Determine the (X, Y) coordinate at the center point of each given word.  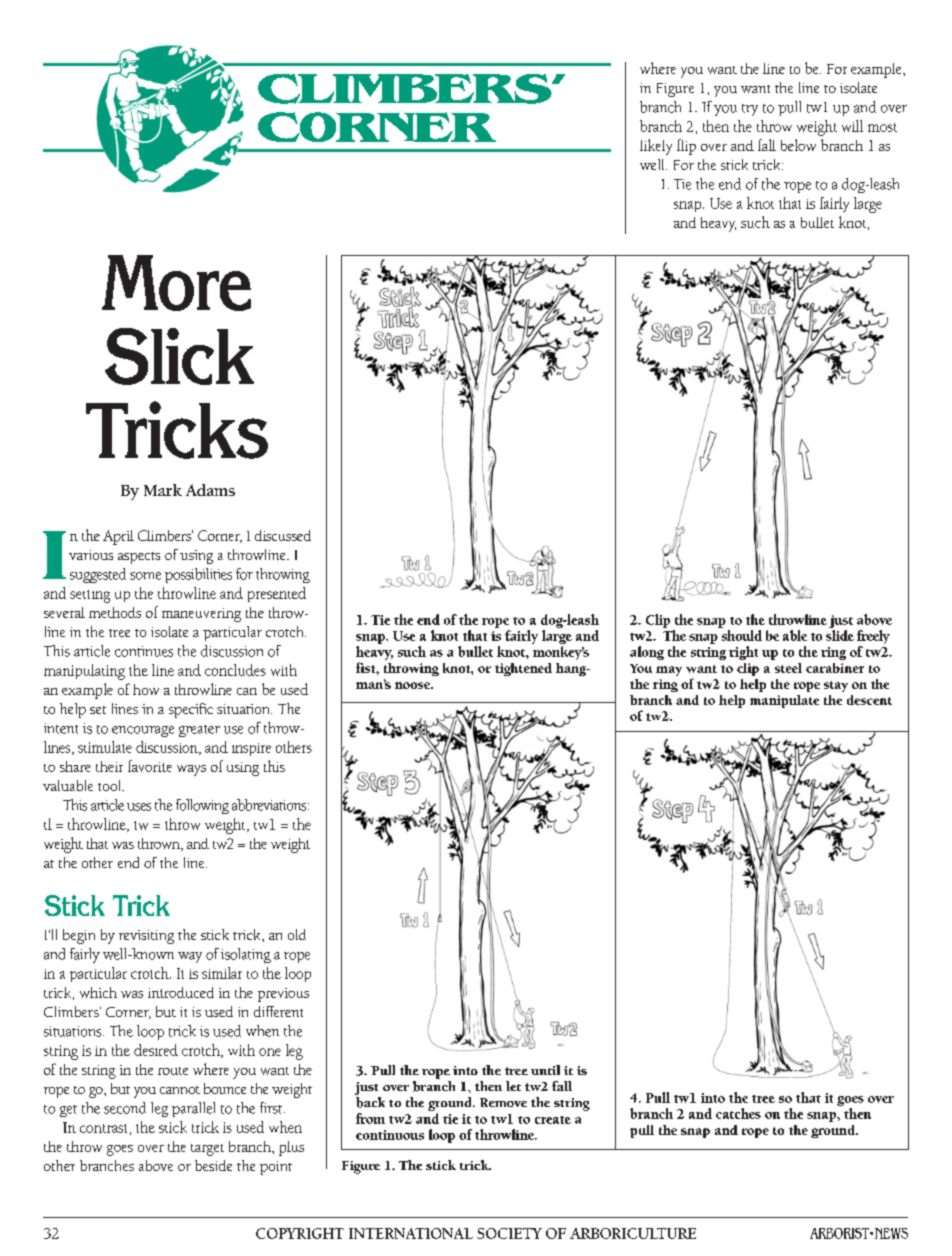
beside (213, 1165)
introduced (181, 992)
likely (656, 147)
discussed (283, 535)
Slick (179, 356)
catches (738, 1113)
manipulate (784, 701)
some (145, 576)
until (545, 1070)
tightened (523, 669)
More (176, 283)
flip (686, 147)
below (798, 145)
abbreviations (270, 805)
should (742, 635)
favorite (150, 766)
